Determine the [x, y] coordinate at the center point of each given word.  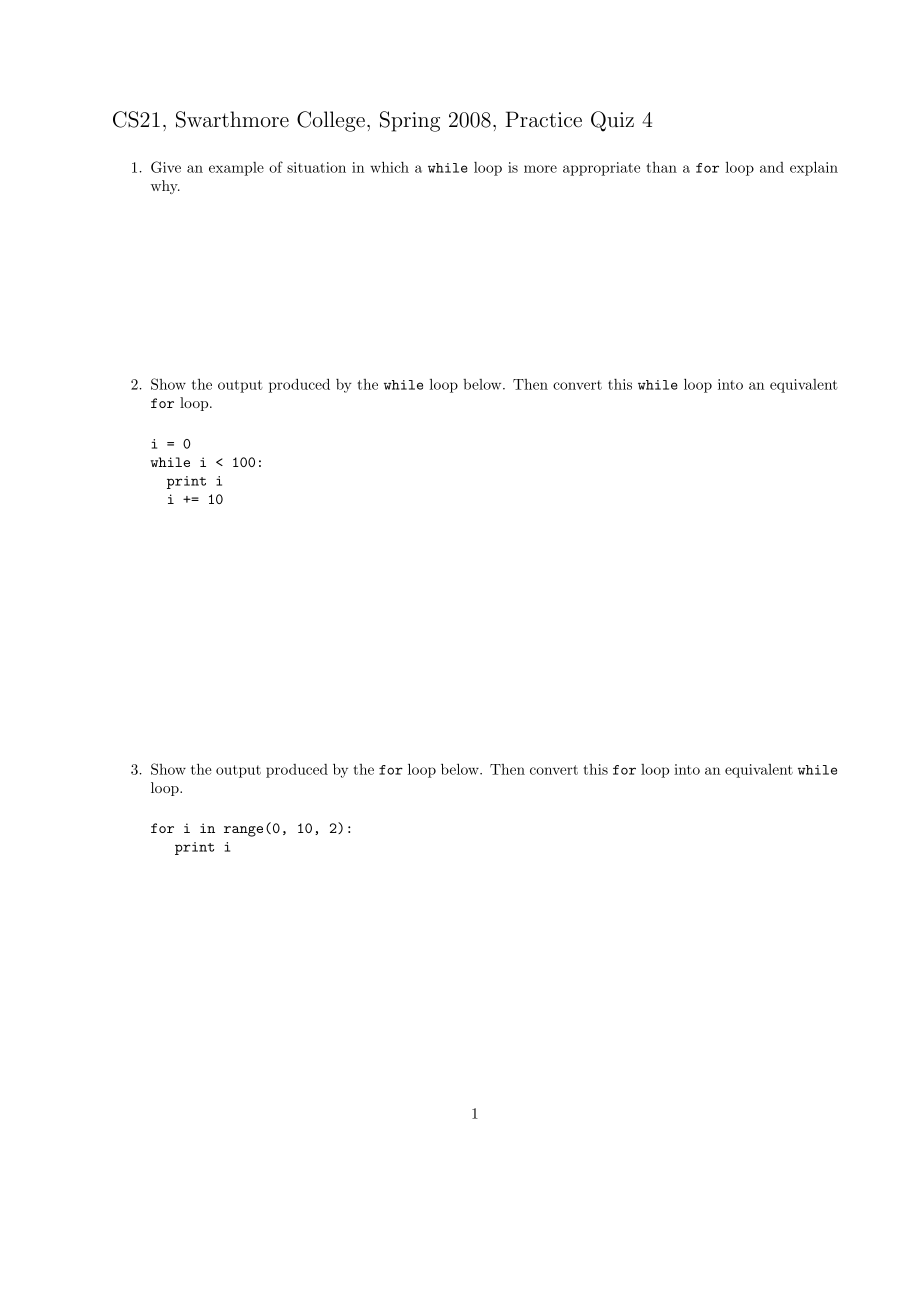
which [389, 167]
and [772, 167]
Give [166, 167]
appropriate [601, 169]
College [331, 121]
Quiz [612, 121]
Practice [543, 119]
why [165, 187]
